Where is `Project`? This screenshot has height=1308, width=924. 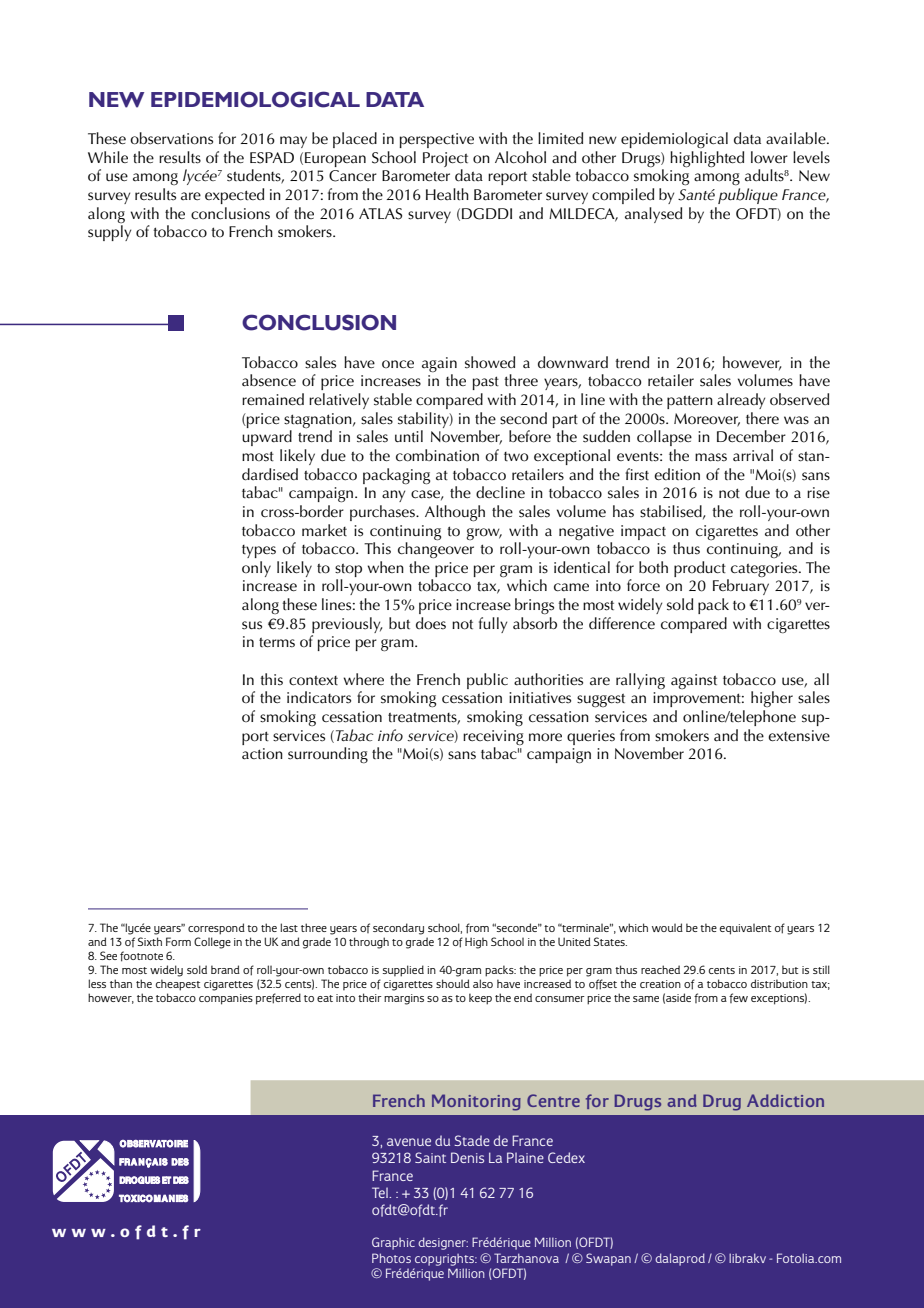 Project is located at coordinates (445, 159).
